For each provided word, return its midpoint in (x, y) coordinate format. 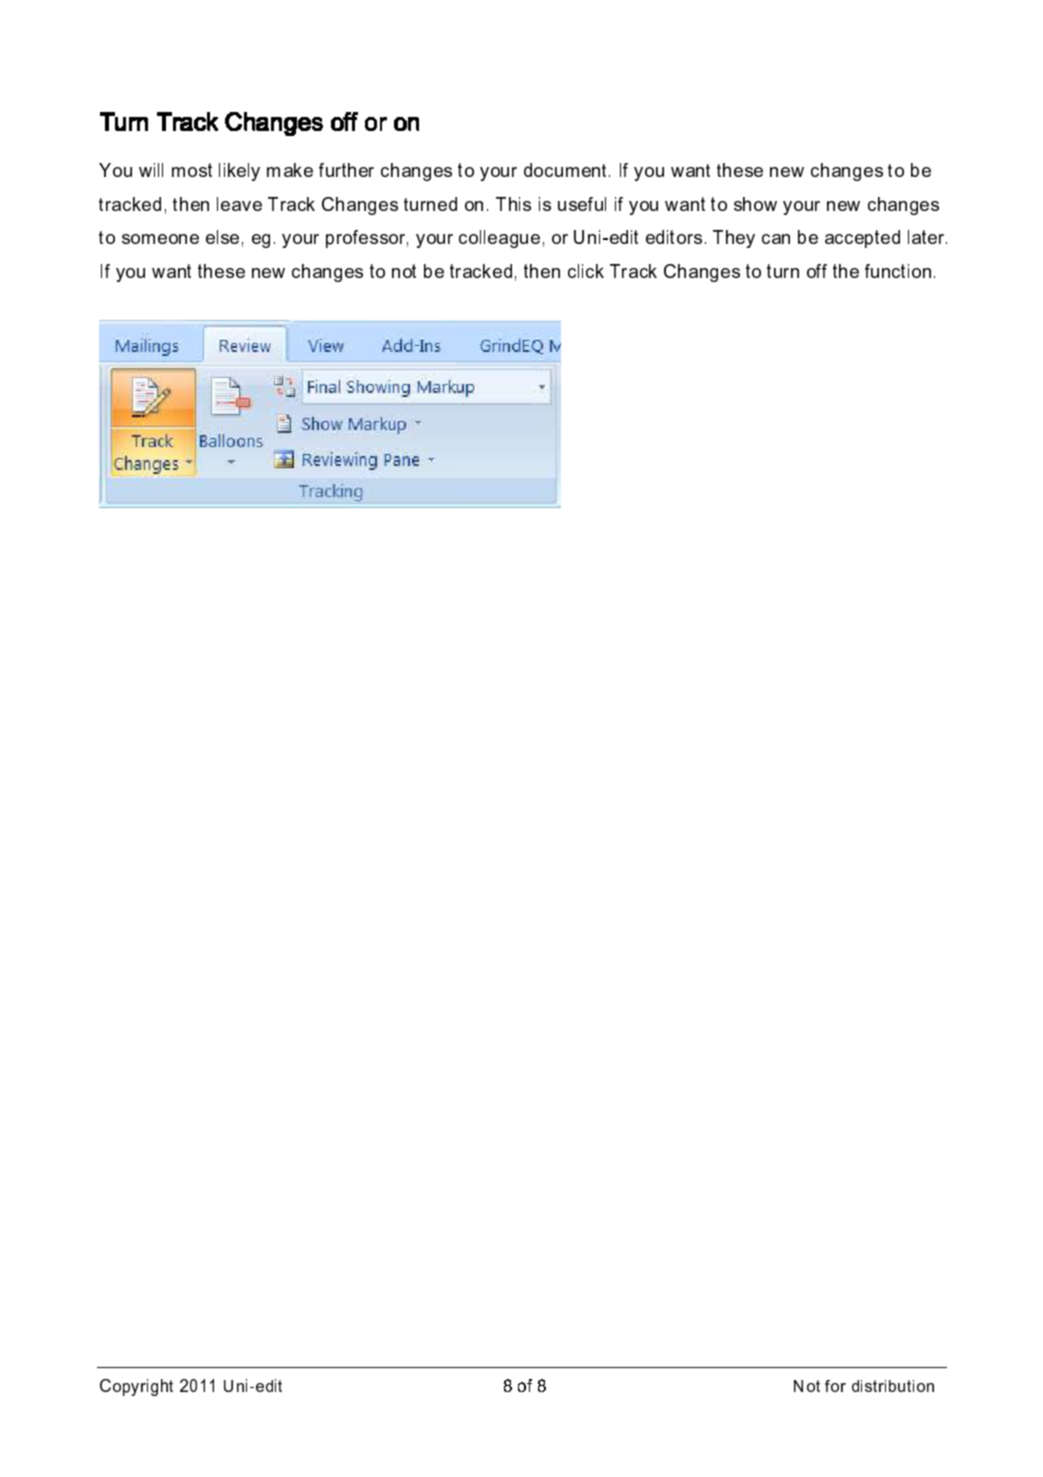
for (835, 1386)
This (513, 204)
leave (239, 204)
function (898, 271)
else (222, 237)
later (927, 237)
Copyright (136, 1387)
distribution (893, 1386)
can (776, 239)
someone (160, 239)
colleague (499, 239)
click (586, 271)
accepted (862, 239)
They (734, 239)
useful (582, 204)
